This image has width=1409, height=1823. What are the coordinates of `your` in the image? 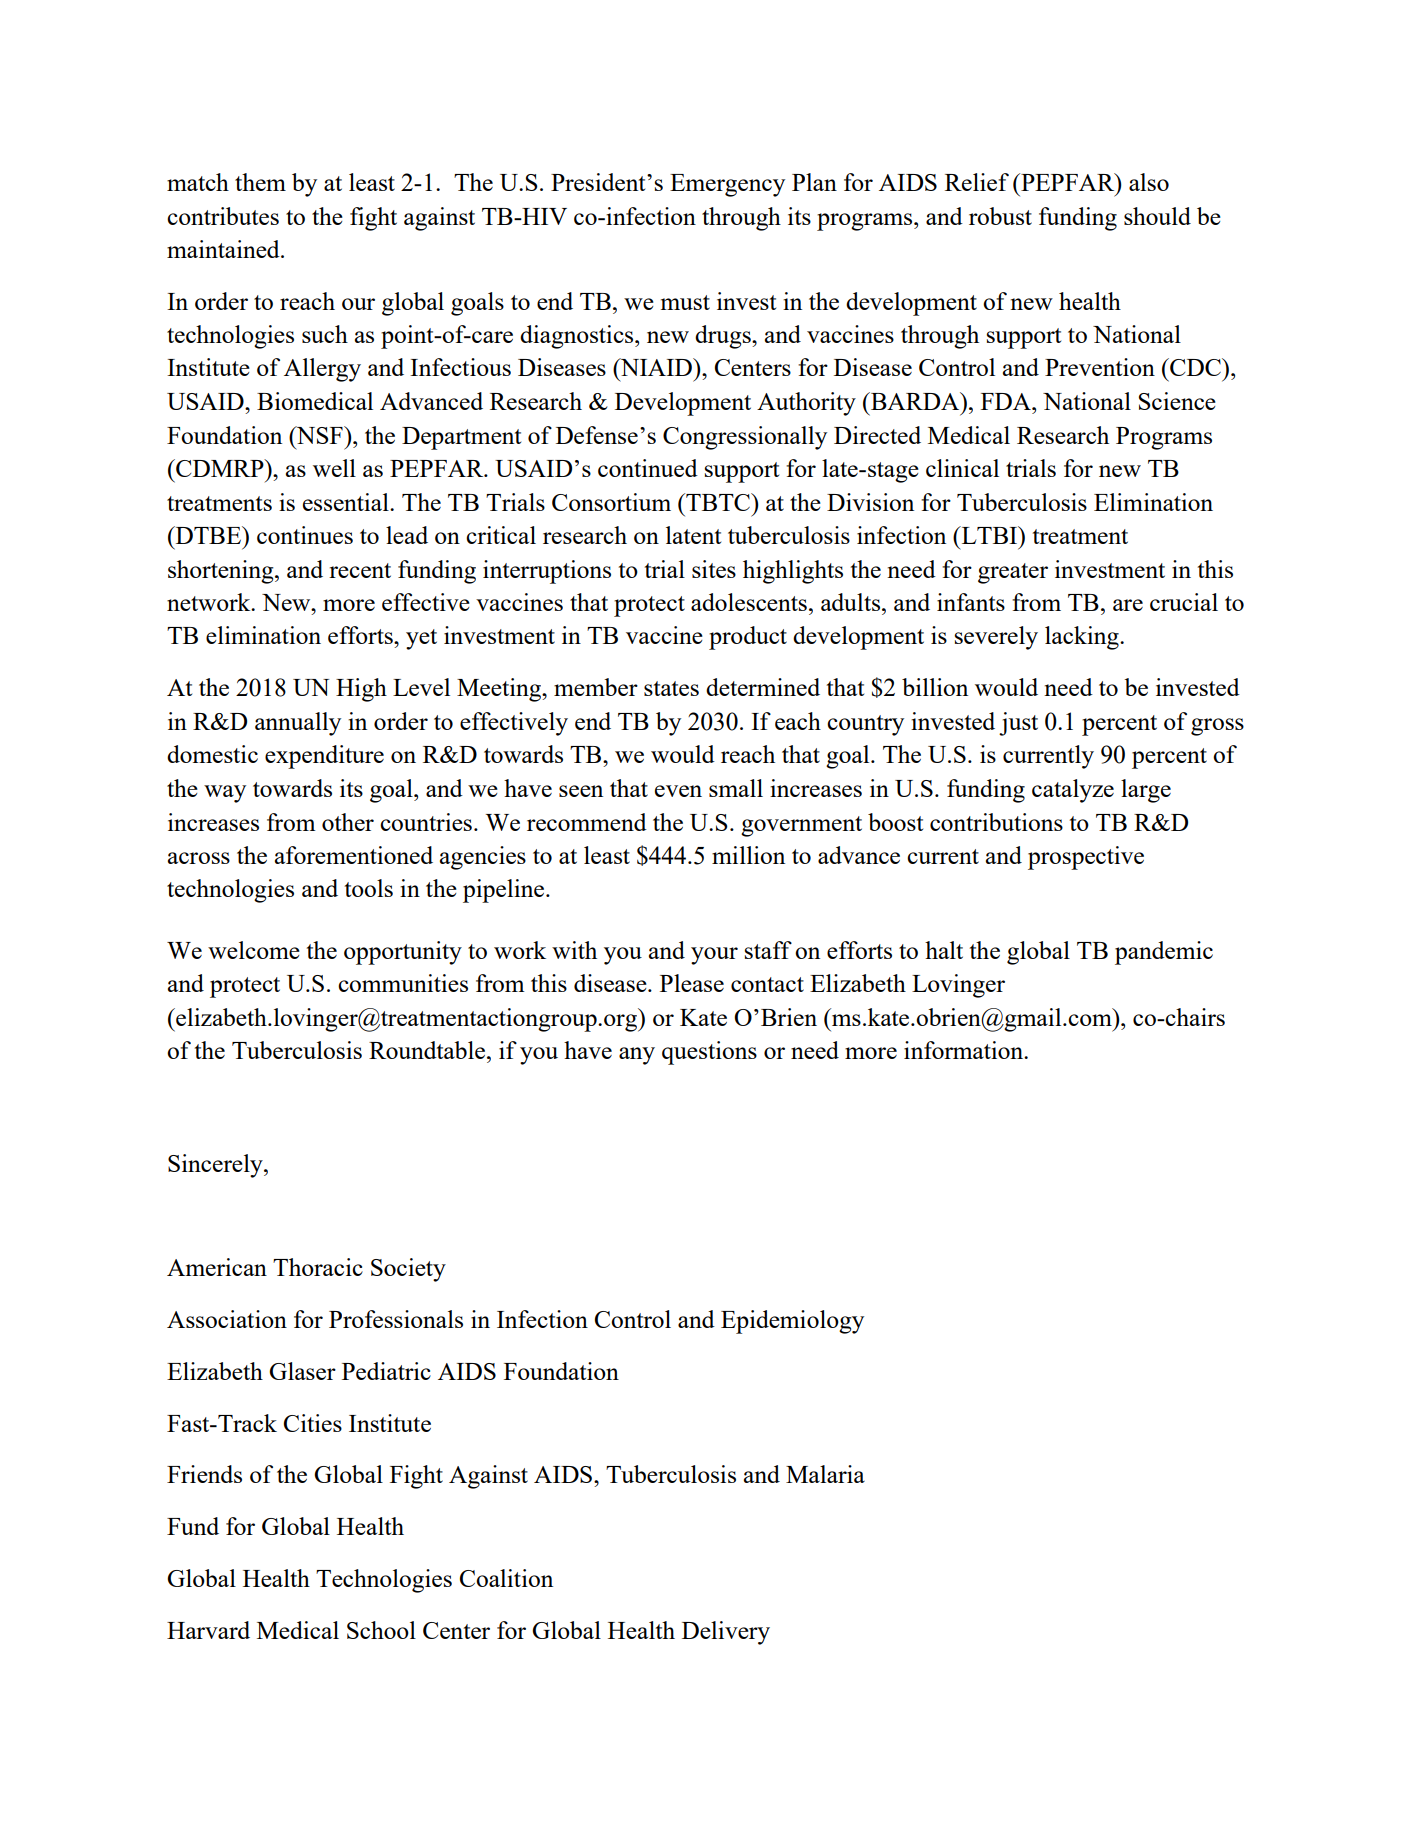 It's located at (714, 956).
